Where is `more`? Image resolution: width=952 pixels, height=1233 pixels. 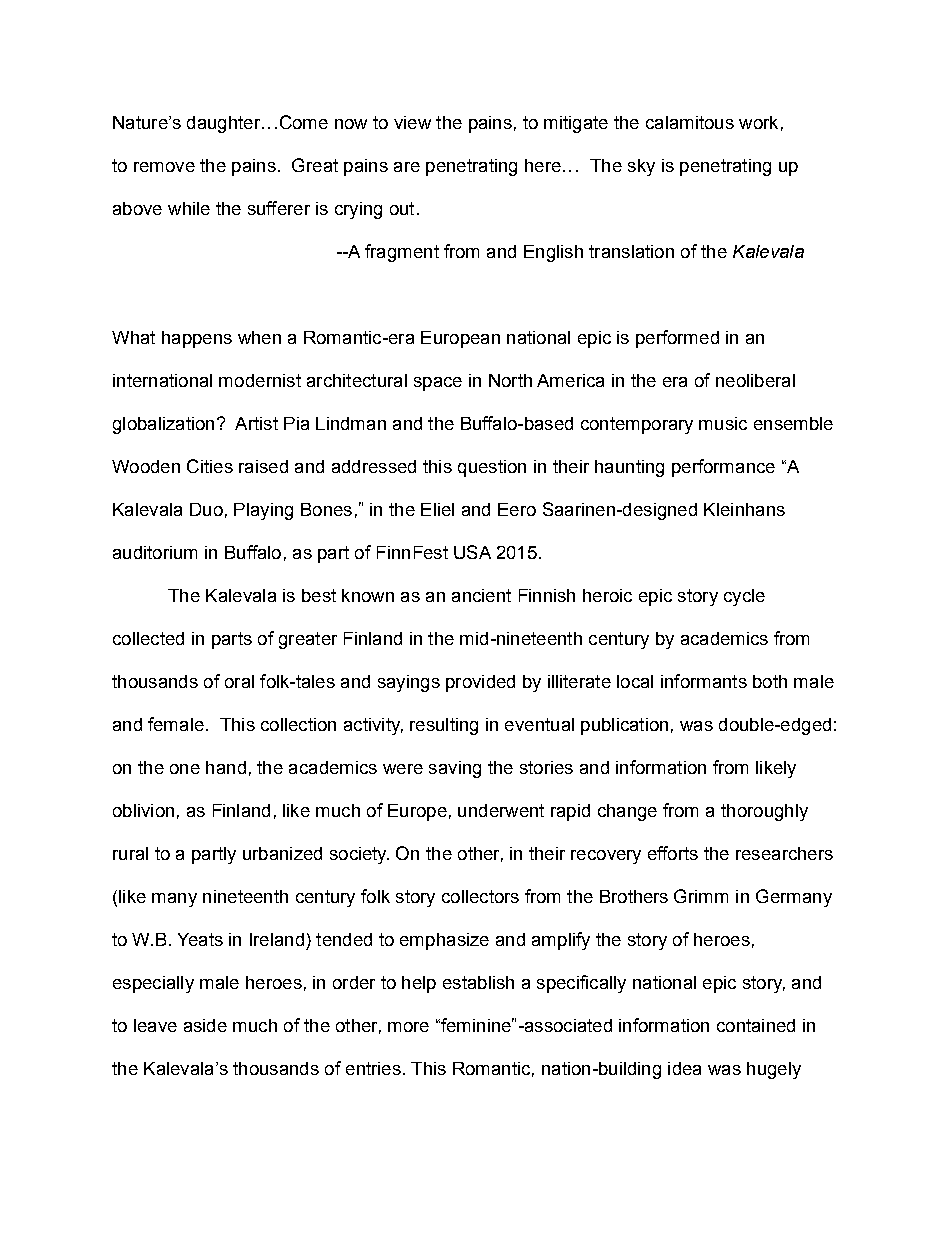
more is located at coordinates (408, 1027).
